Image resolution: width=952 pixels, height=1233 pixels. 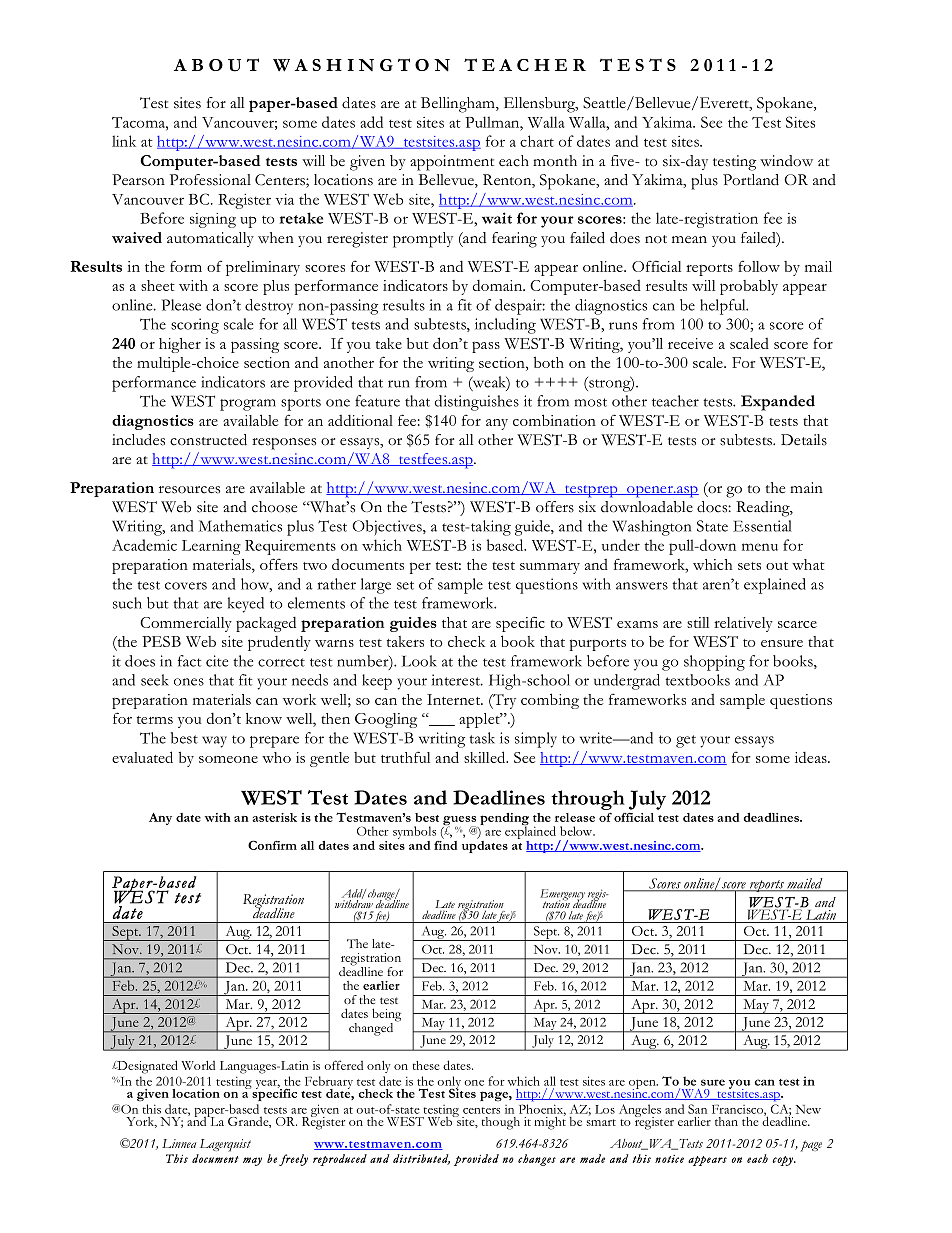 I want to click on Confirm, so click(x=272, y=845).
